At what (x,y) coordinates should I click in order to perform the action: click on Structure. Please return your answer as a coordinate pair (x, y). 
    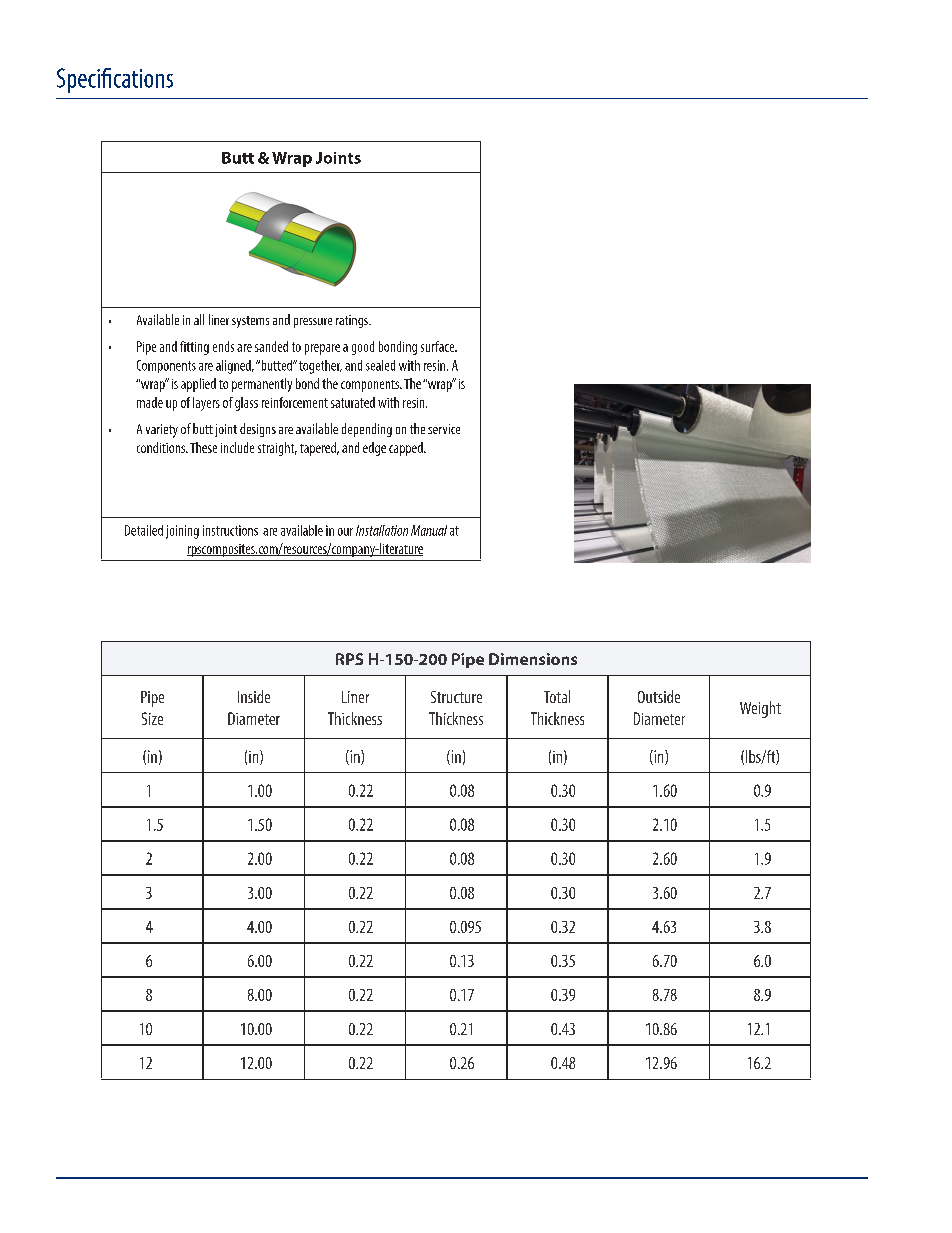
    Looking at the image, I should click on (456, 697).
